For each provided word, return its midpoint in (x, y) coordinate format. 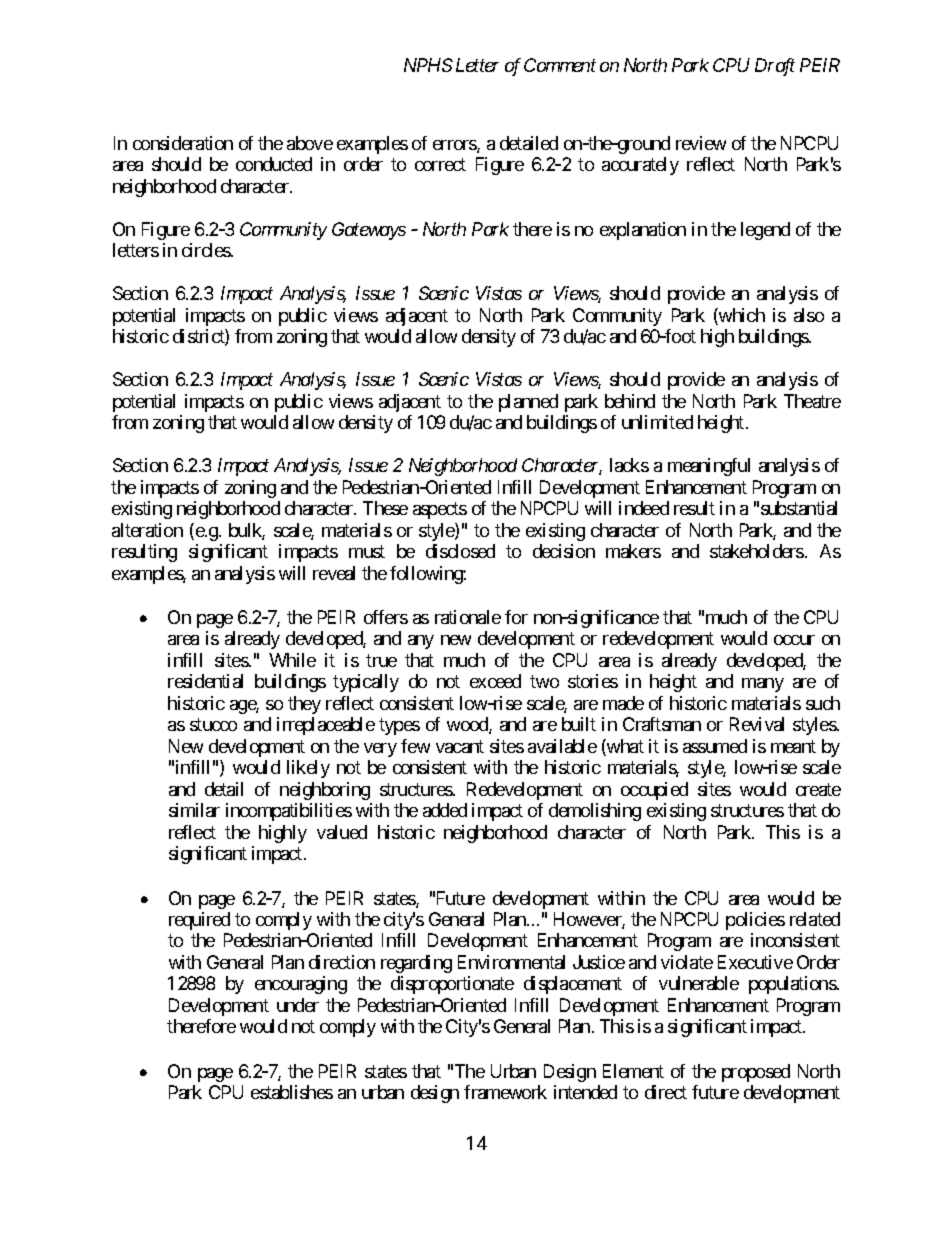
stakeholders (757, 551)
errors (455, 146)
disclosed (460, 551)
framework (505, 1092)
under (298, 1005)
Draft (775, 67)
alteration (147, 530)
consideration (183, 143)
